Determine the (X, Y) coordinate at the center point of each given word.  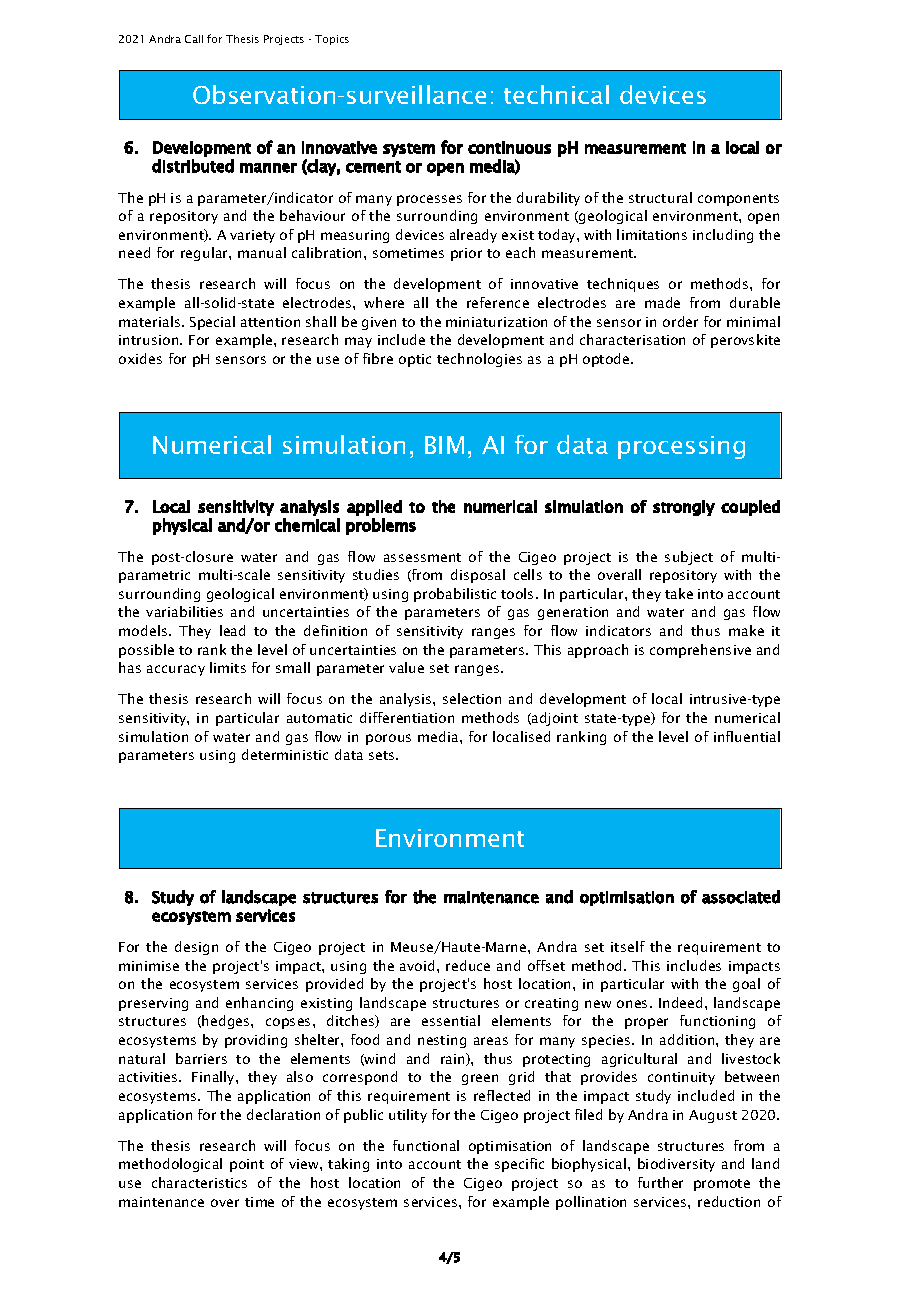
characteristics (199, 1182)
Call (194, 39)
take (679, 593)
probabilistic (455, 595)
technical (556, 94)
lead (232, 630)
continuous (509, 147)
